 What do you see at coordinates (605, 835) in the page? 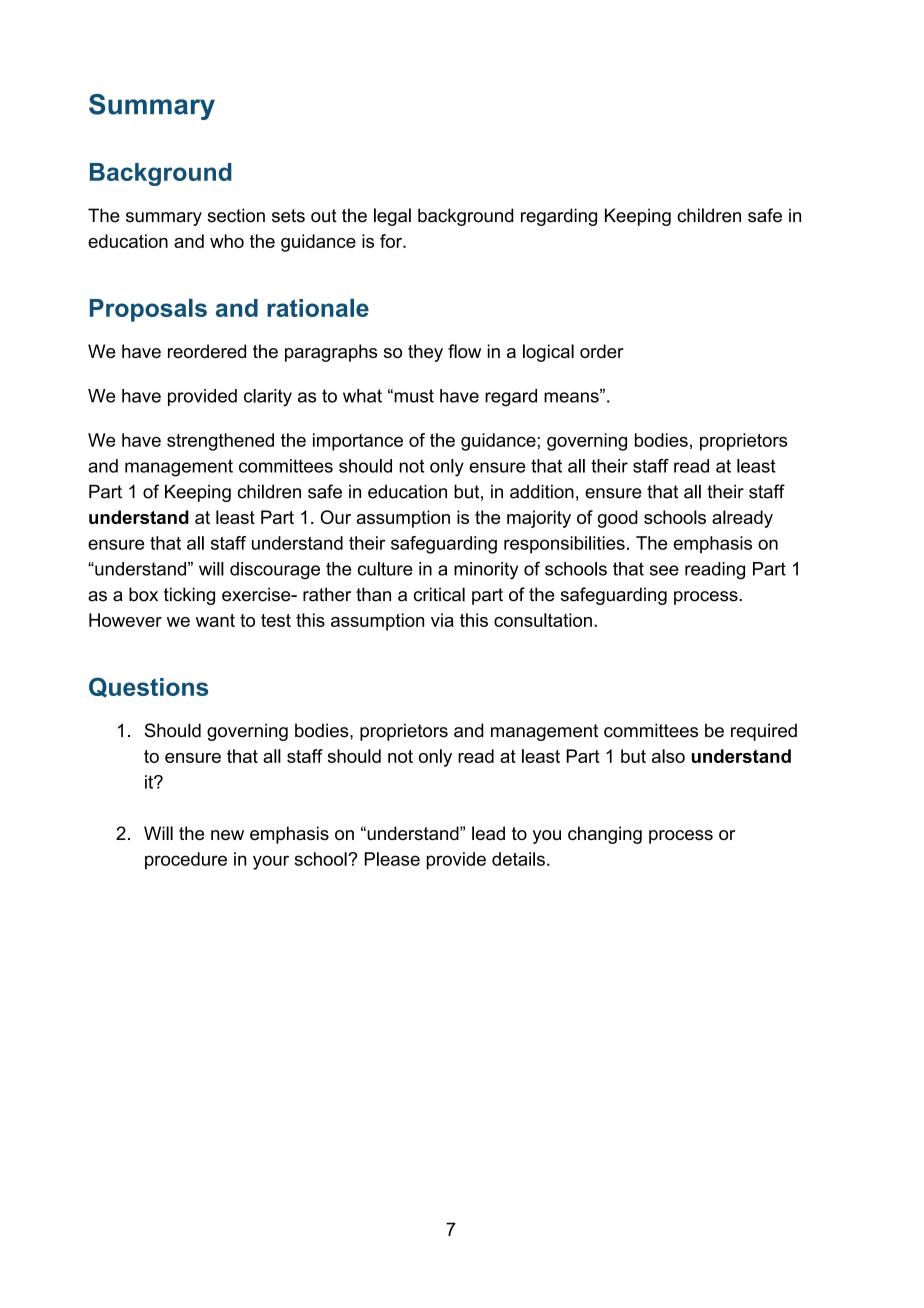
I see `changing` at bounding box center [605, 835].
